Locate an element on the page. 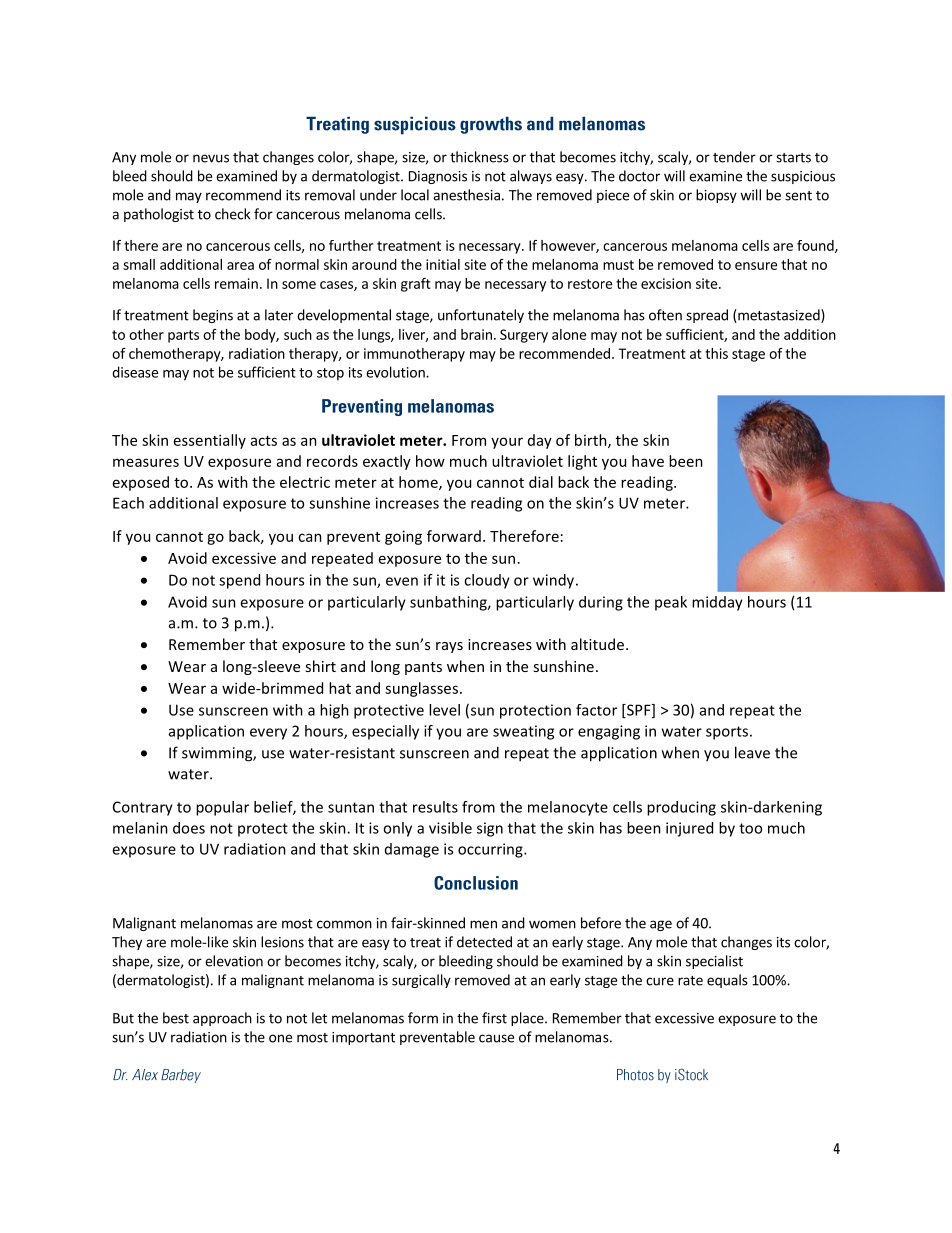  equals is located at coordinates (727, 981).
